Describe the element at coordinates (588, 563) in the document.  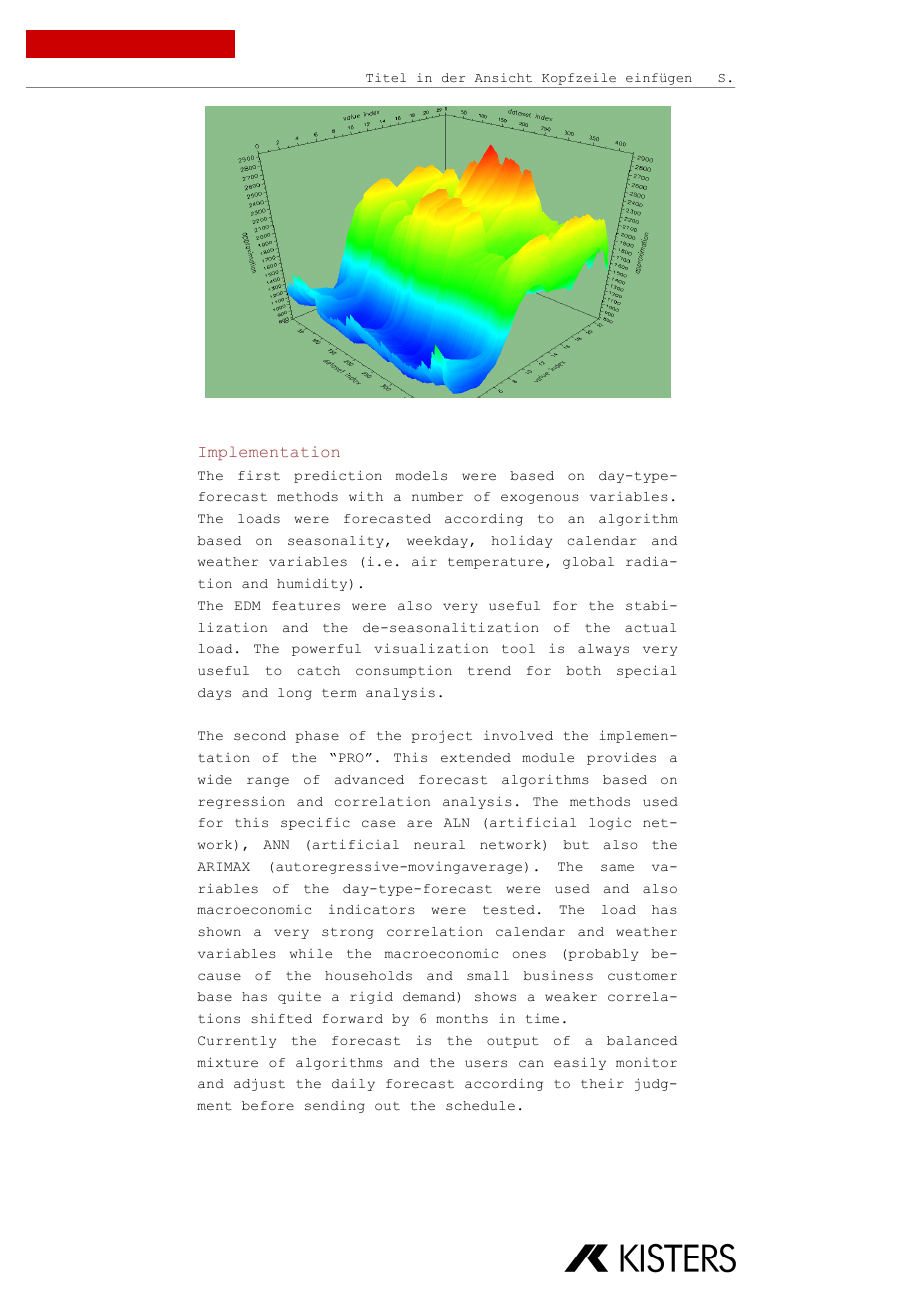
I see `global` at that location.
